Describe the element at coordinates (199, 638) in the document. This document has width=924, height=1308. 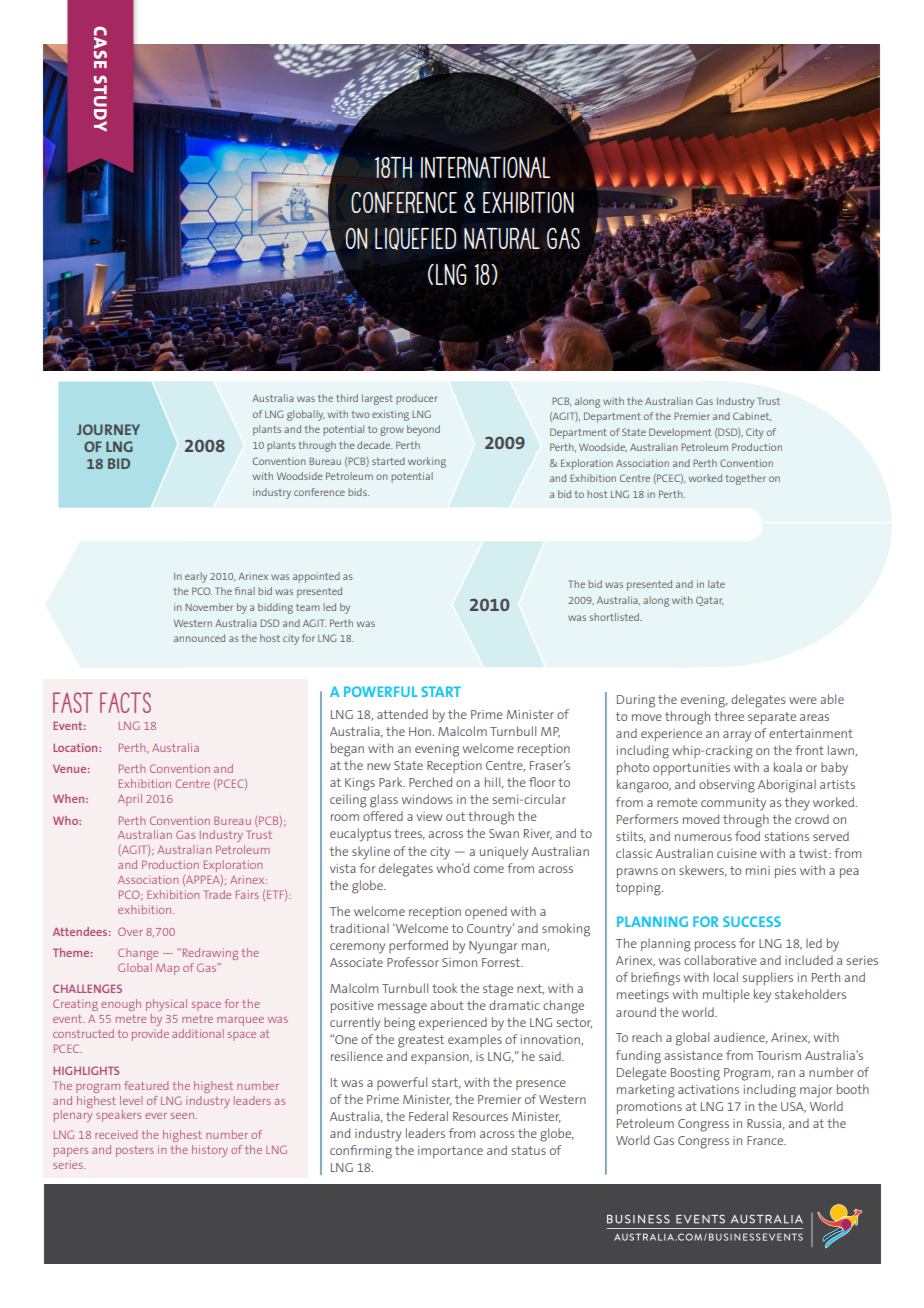
I see `announced` at that location.
